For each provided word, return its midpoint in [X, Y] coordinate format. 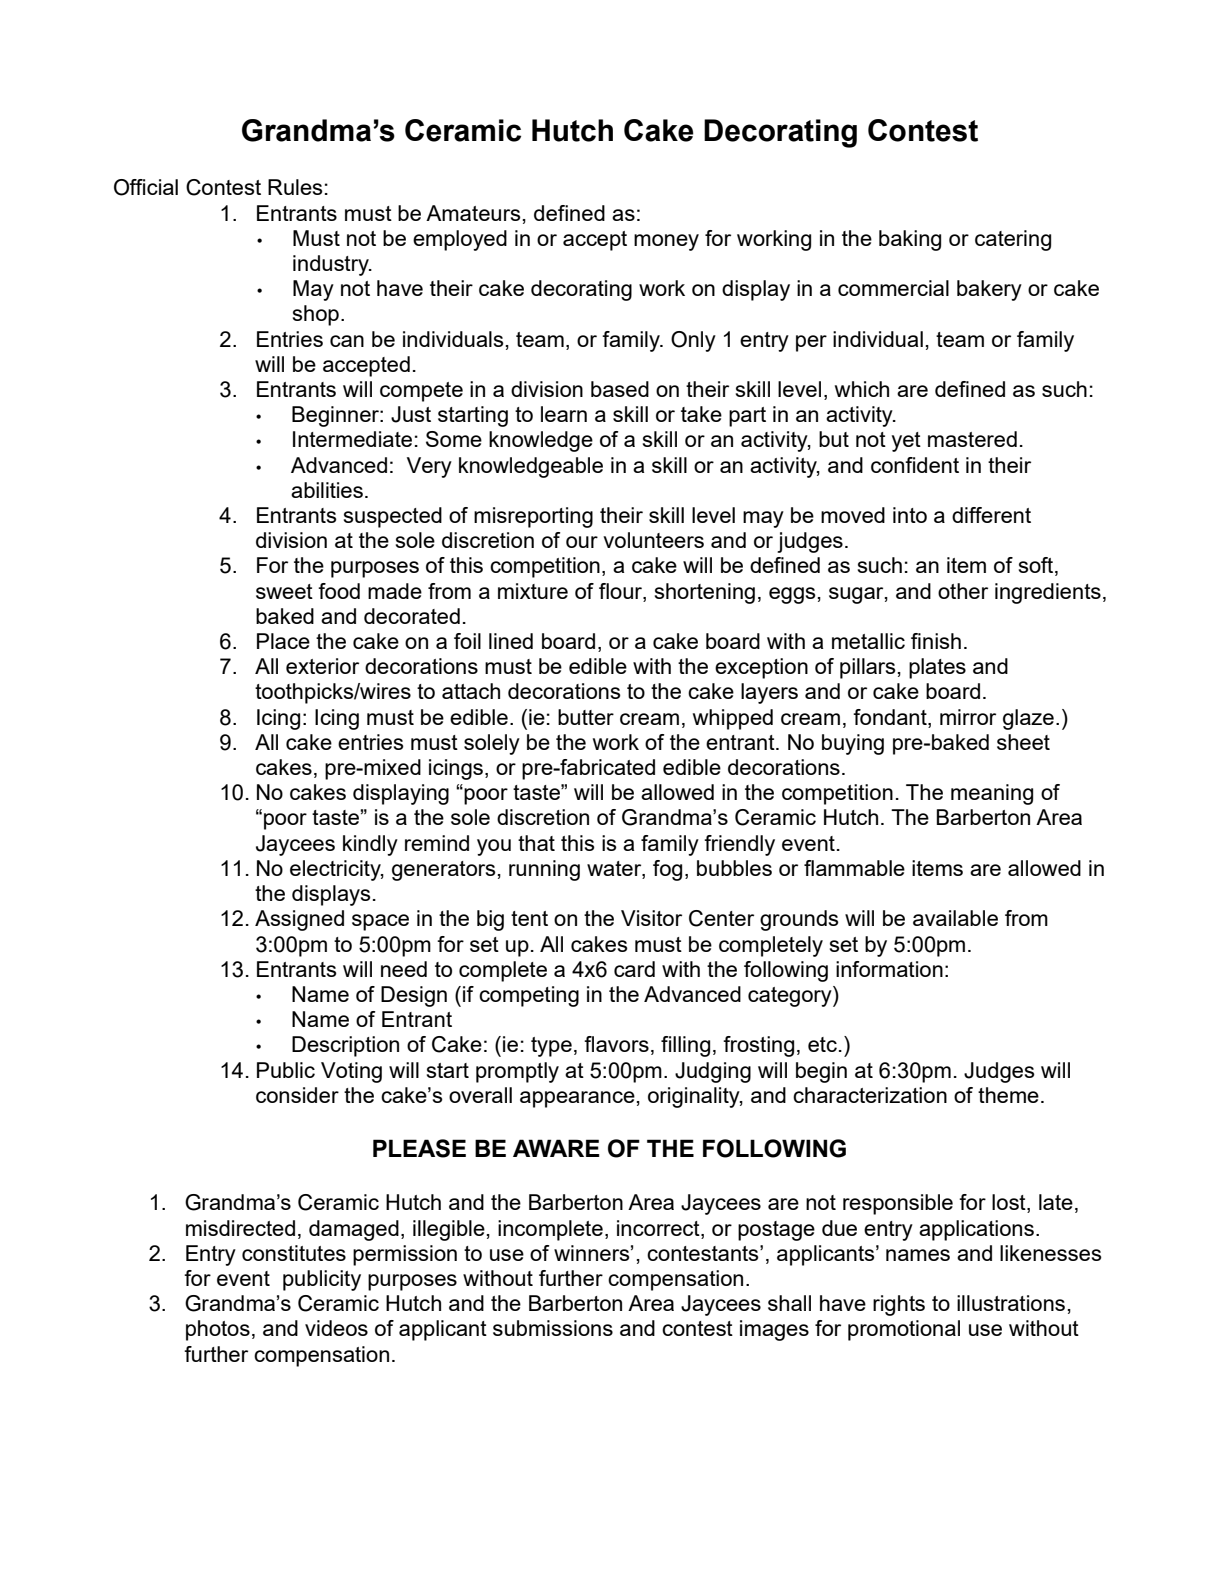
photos [218, 1330]
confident [915, 465]
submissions [553, 1328]
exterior [322, 666]
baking [910, 240]
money [666, 242]
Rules [295, 187]
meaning [992, 794]
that [536, 843]
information [889, 969]
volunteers [653, 540]
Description [345, 1046]
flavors [616, 1044]
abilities [327, 490]
